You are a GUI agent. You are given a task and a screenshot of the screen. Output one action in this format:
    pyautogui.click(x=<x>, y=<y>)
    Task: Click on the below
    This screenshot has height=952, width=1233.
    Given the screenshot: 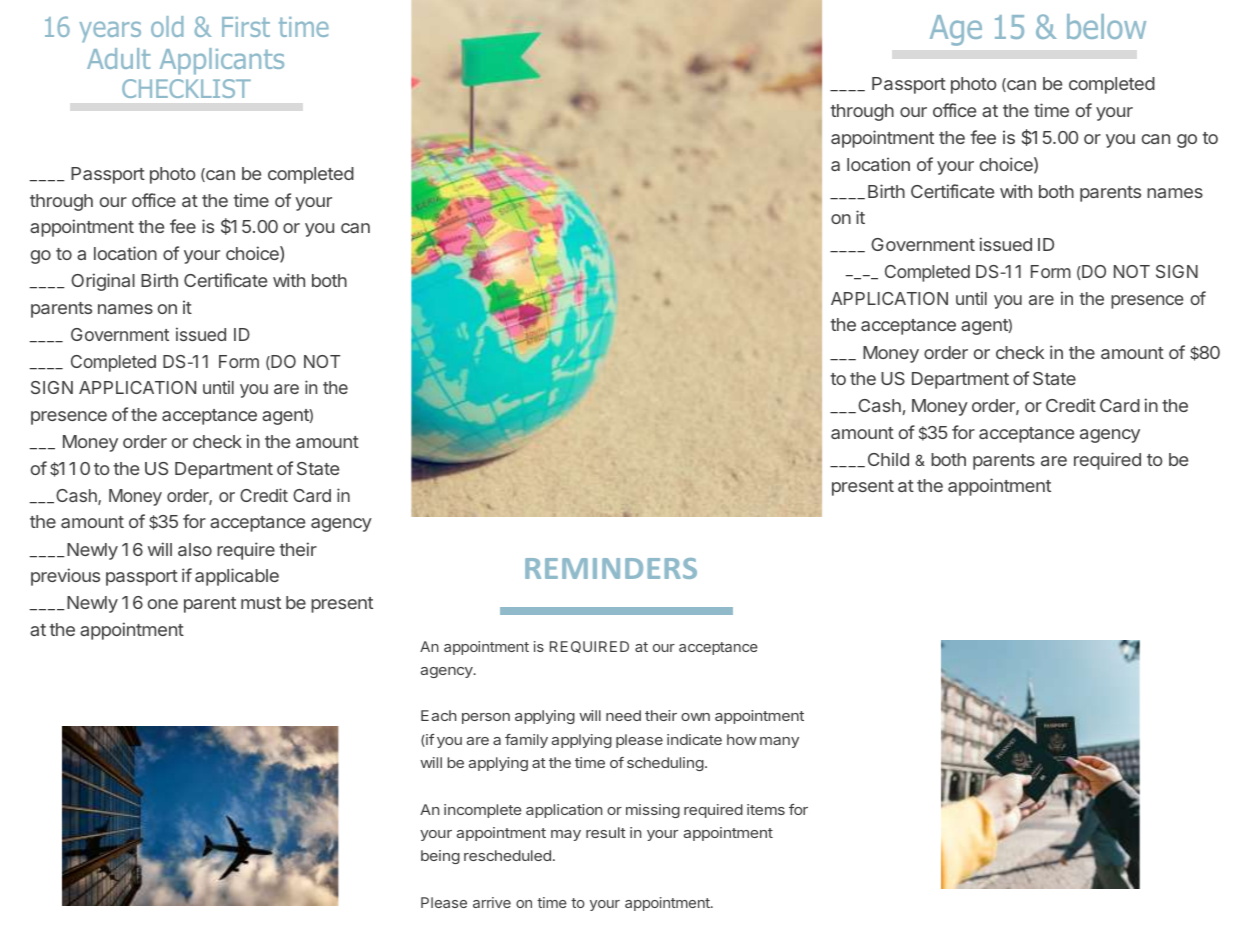 What is the action you would take?
    pyautogui.click(x=1106, y=26)
